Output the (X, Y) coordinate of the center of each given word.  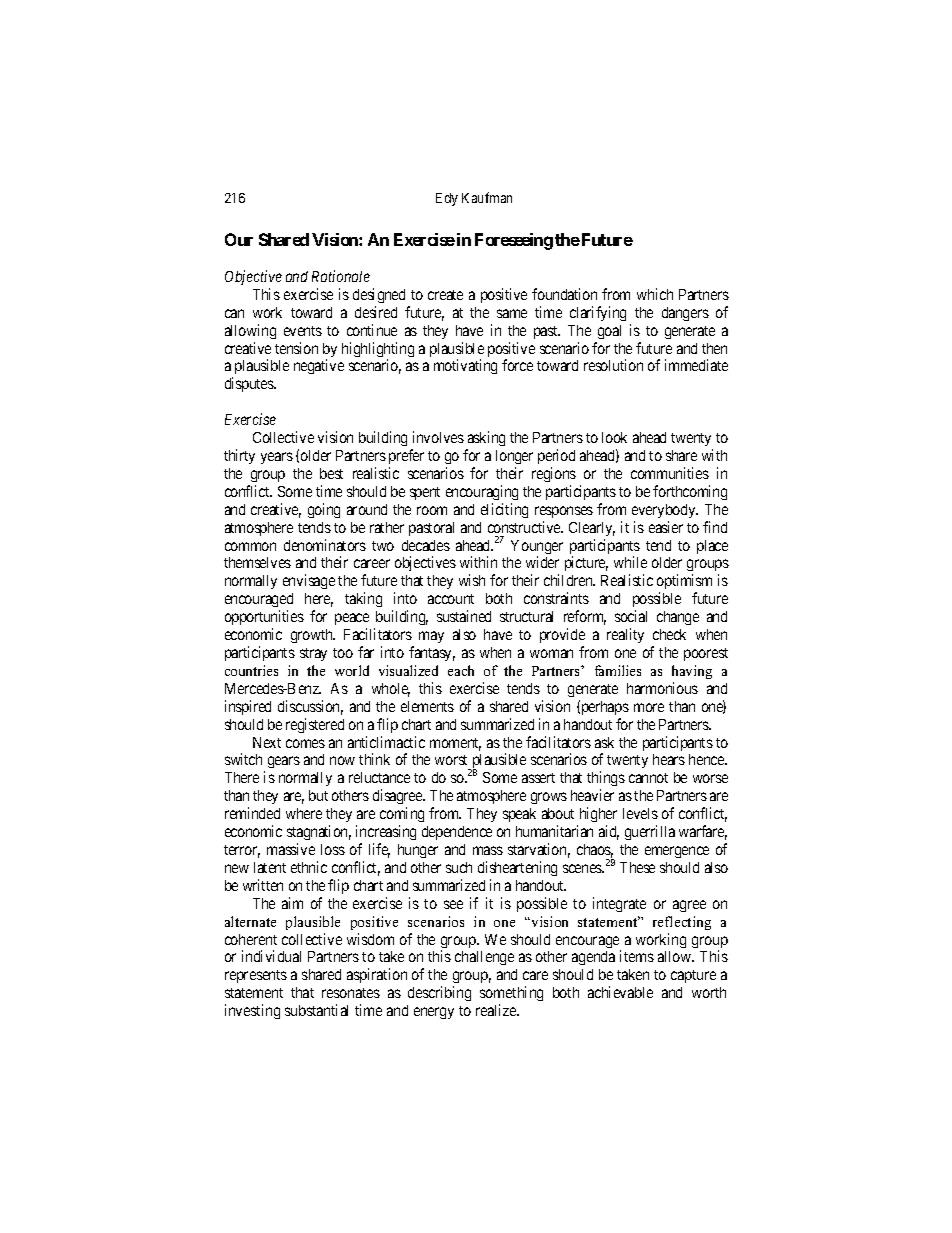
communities (670, 473)
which (655, 294)
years (277, 458)
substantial (316, 1010)
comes (305, 743)
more (649, 707)
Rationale (341, 276)
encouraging (482, 492)
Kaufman (487, 197)
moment (455, 744)
